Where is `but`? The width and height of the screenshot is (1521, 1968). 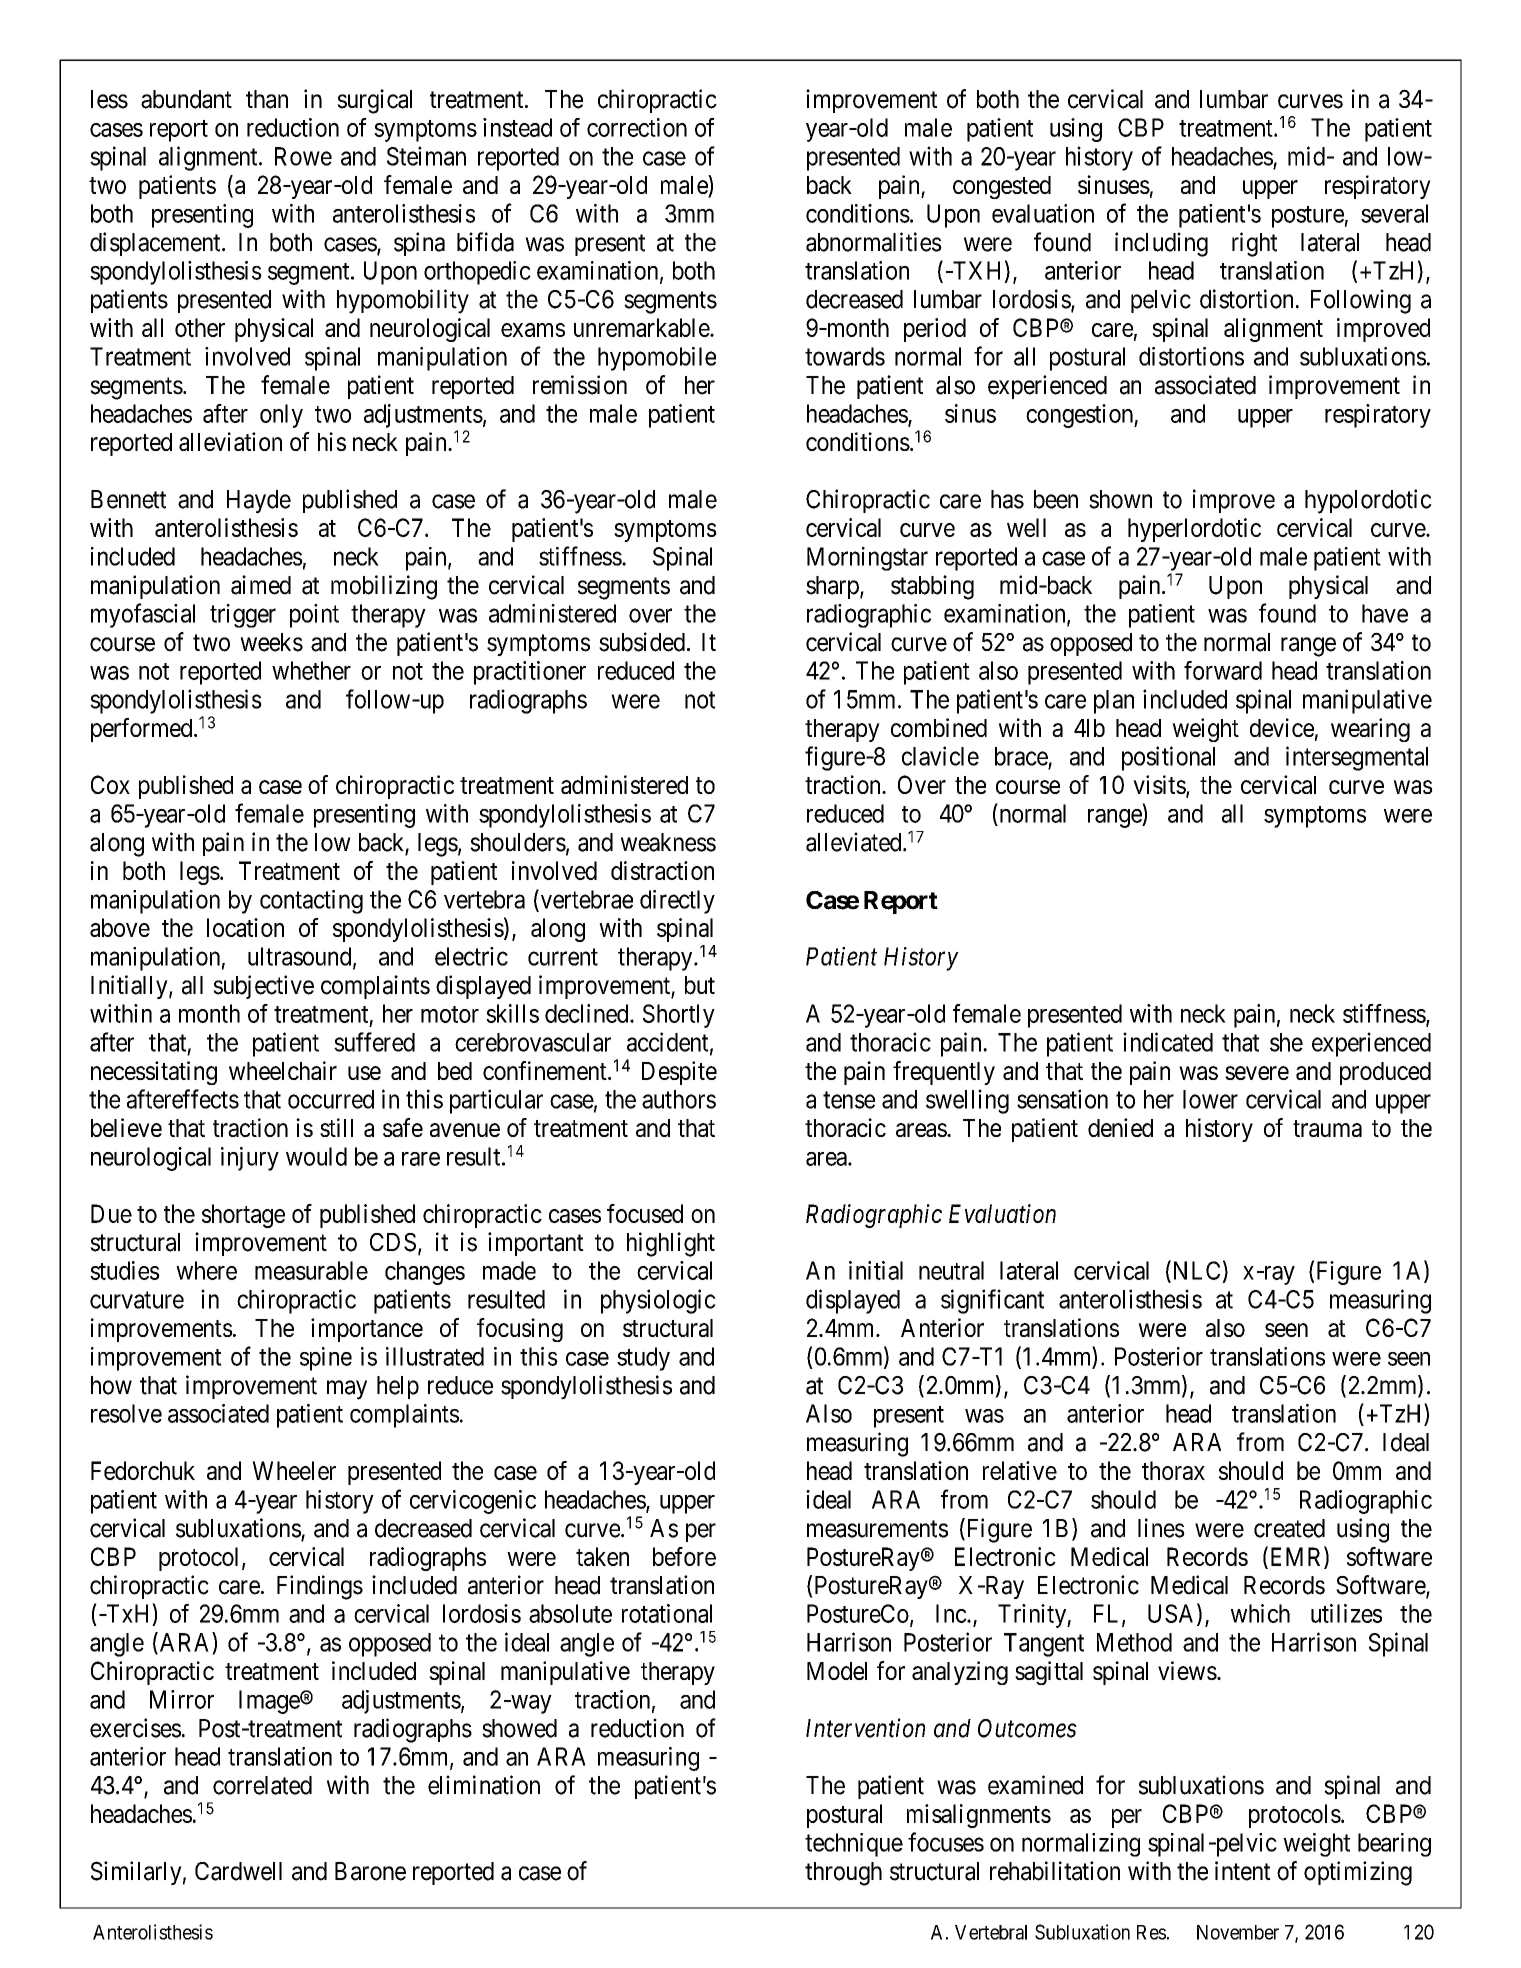
but is located at coordinates (700, 985).
